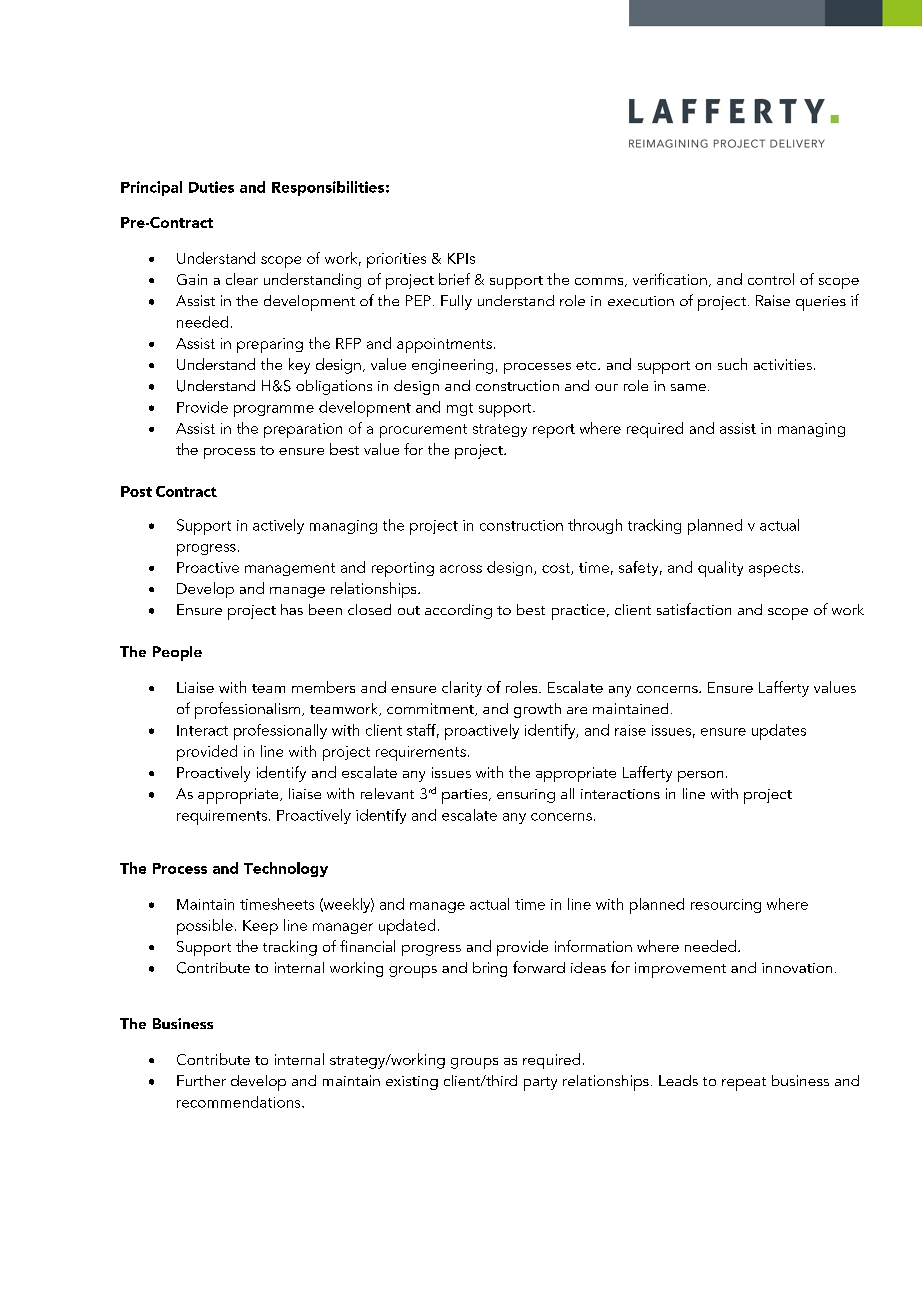 Image resolution: width=924 pixels, height=1308 pixels. Describe the element at coordinates (211, 187) in the screenshot. I see `Duties` at that location.
